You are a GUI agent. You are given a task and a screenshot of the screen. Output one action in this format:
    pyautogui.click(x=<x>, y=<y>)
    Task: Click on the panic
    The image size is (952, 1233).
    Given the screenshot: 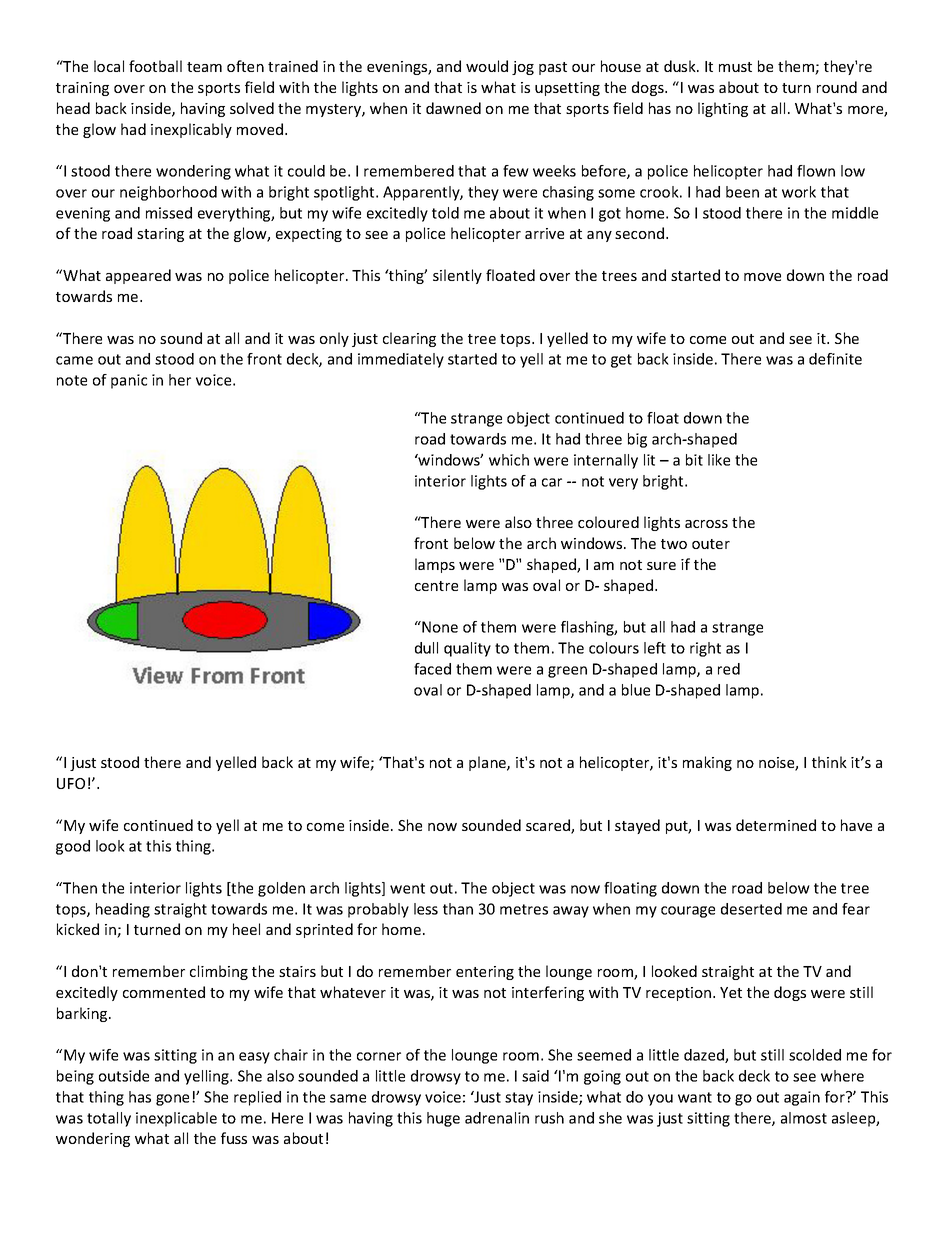 What is the action you would take?
    pyautogui.click(x=129, y=381)
